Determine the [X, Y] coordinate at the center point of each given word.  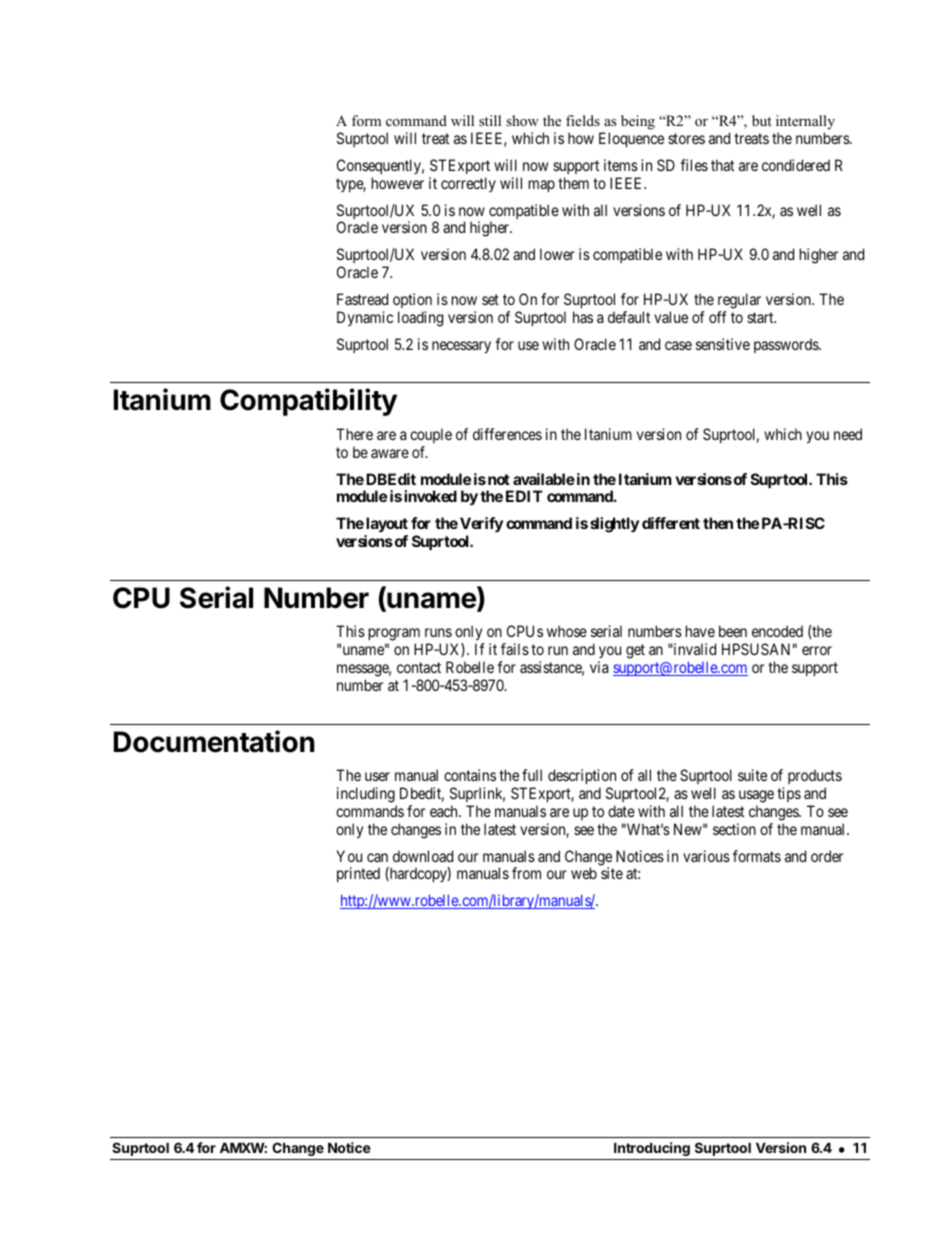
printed [358, 874]
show [522, 121]
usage [756, 796]
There [354, 434]
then [718, 523]
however [398, 183]
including [366, 795]
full [532, 775]
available [544, 479]
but [762, 120]
